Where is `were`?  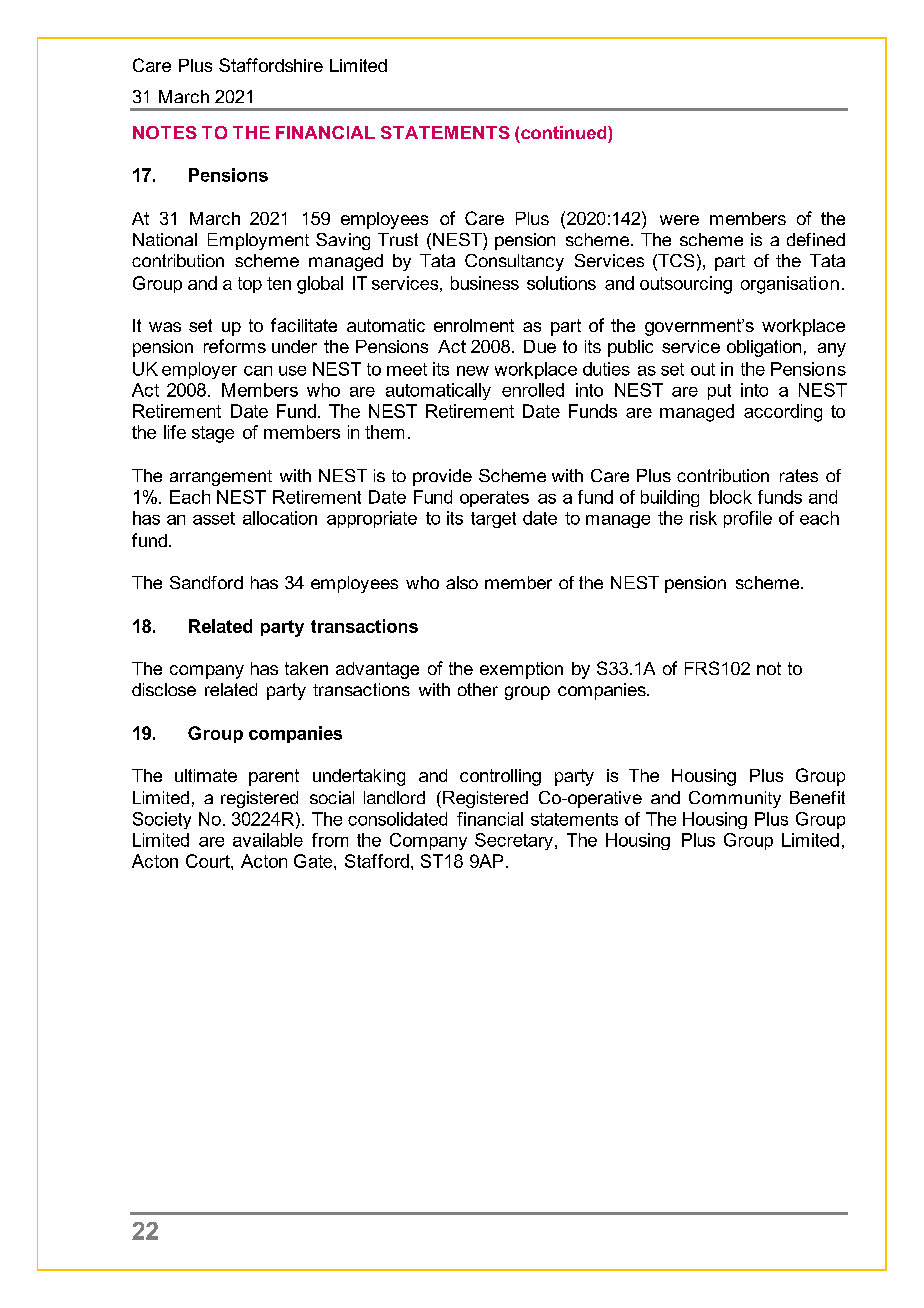
were is located at coordinates (679, 220).
